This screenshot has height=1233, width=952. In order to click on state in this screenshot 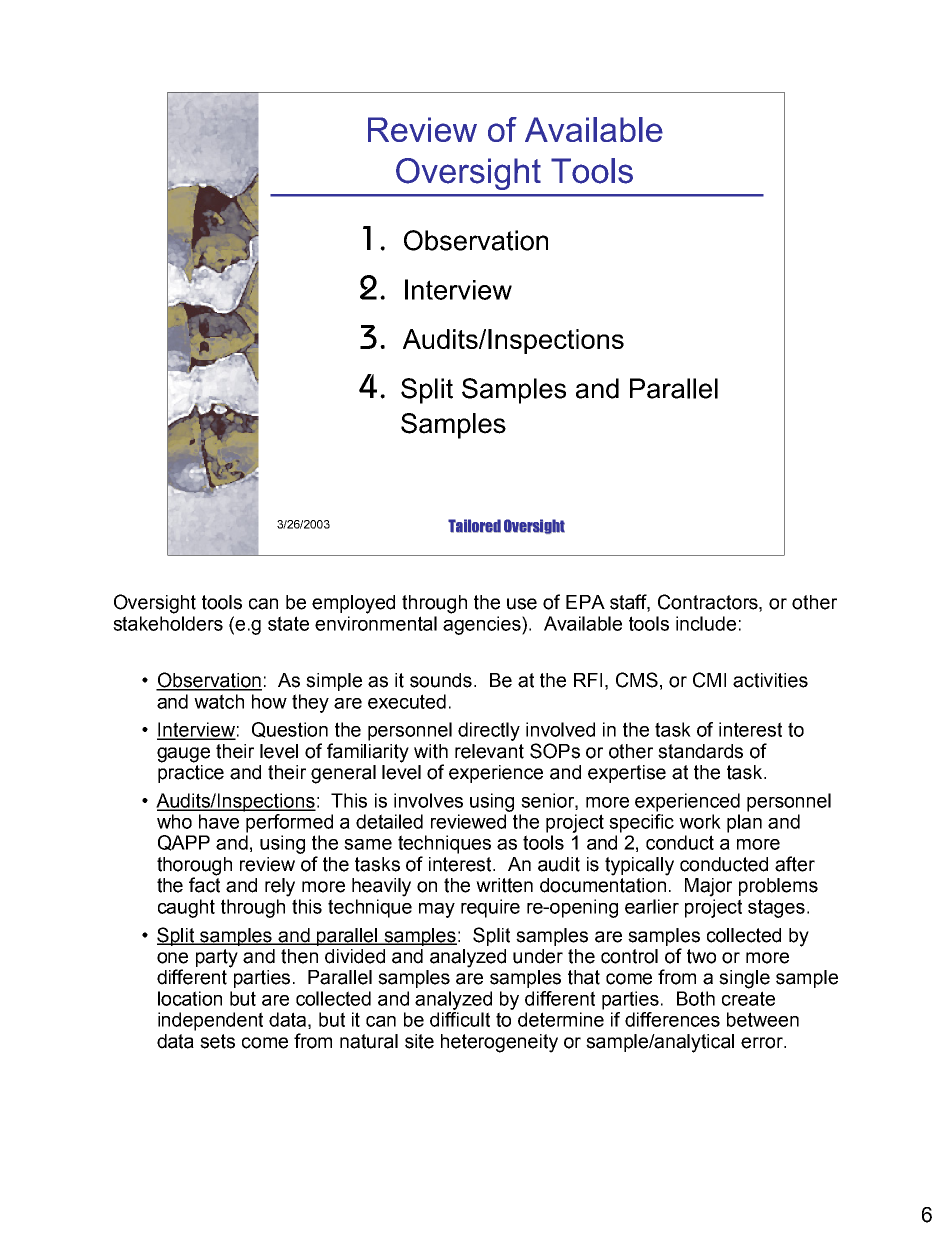, I will do `click(288, 623)`.
